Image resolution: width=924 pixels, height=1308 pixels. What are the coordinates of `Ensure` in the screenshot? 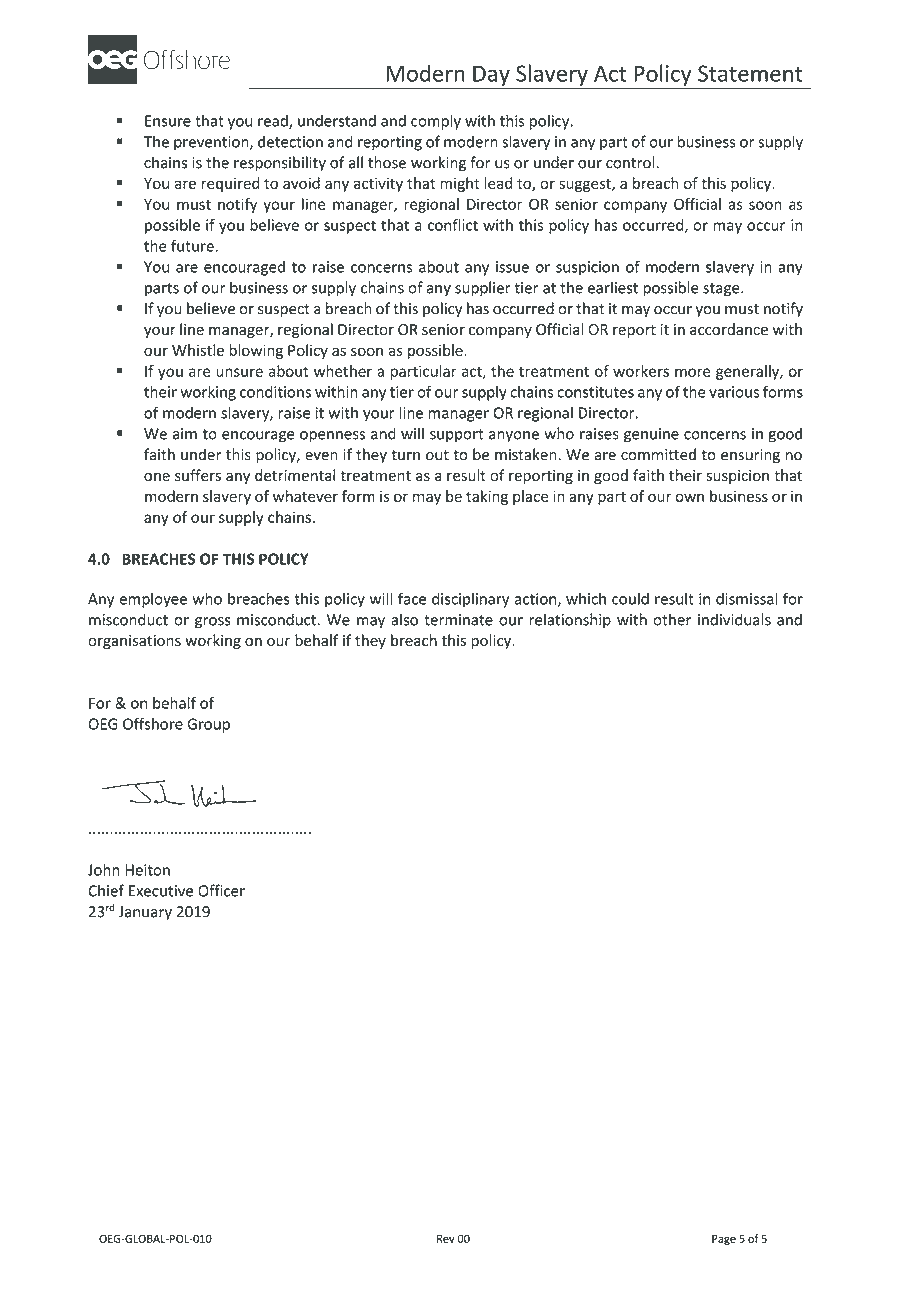 It's located at (168, 121).
